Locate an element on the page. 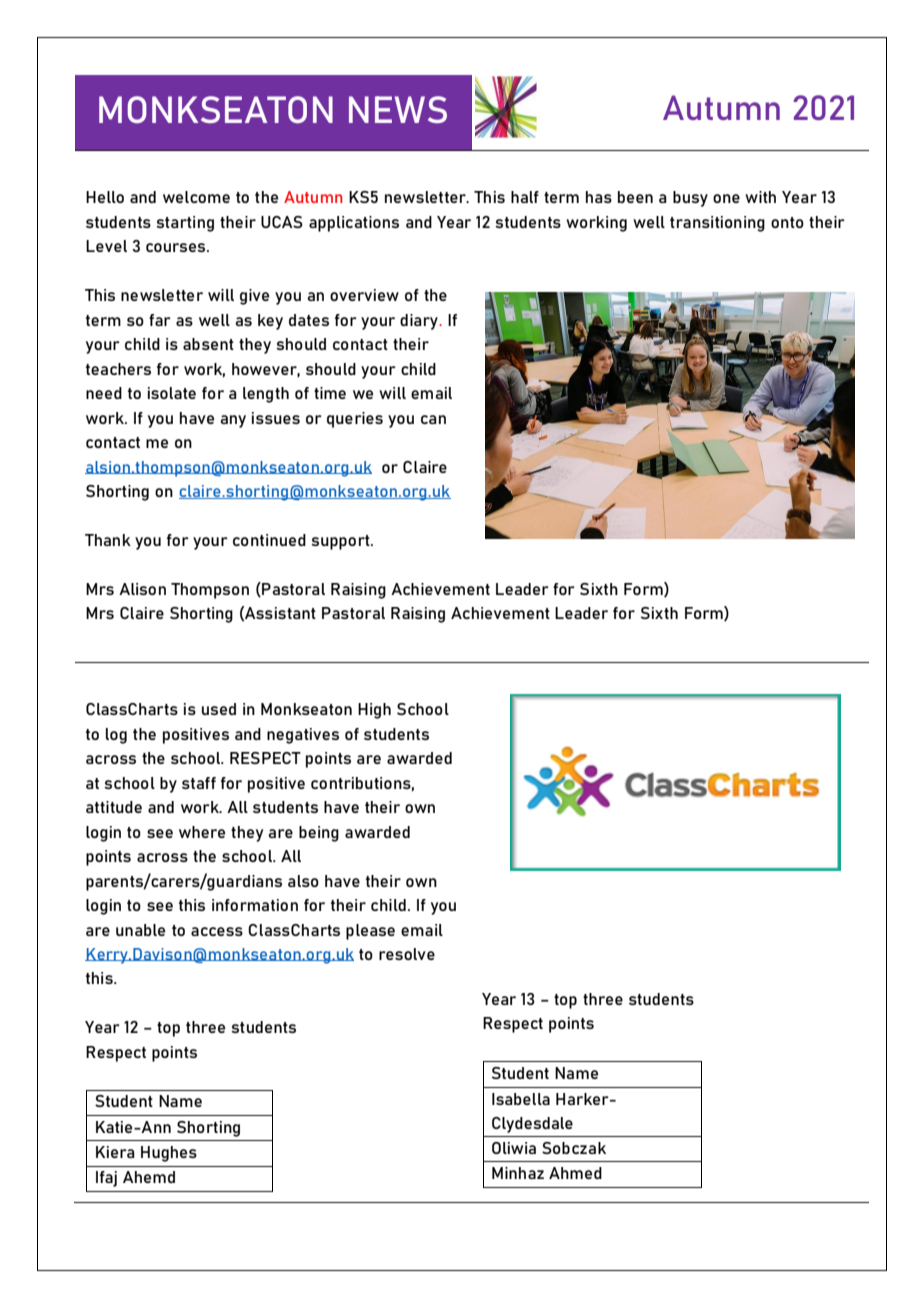 The height and width of the document is (1308, 924). Hughes is located at coordinates (169, 1154).
